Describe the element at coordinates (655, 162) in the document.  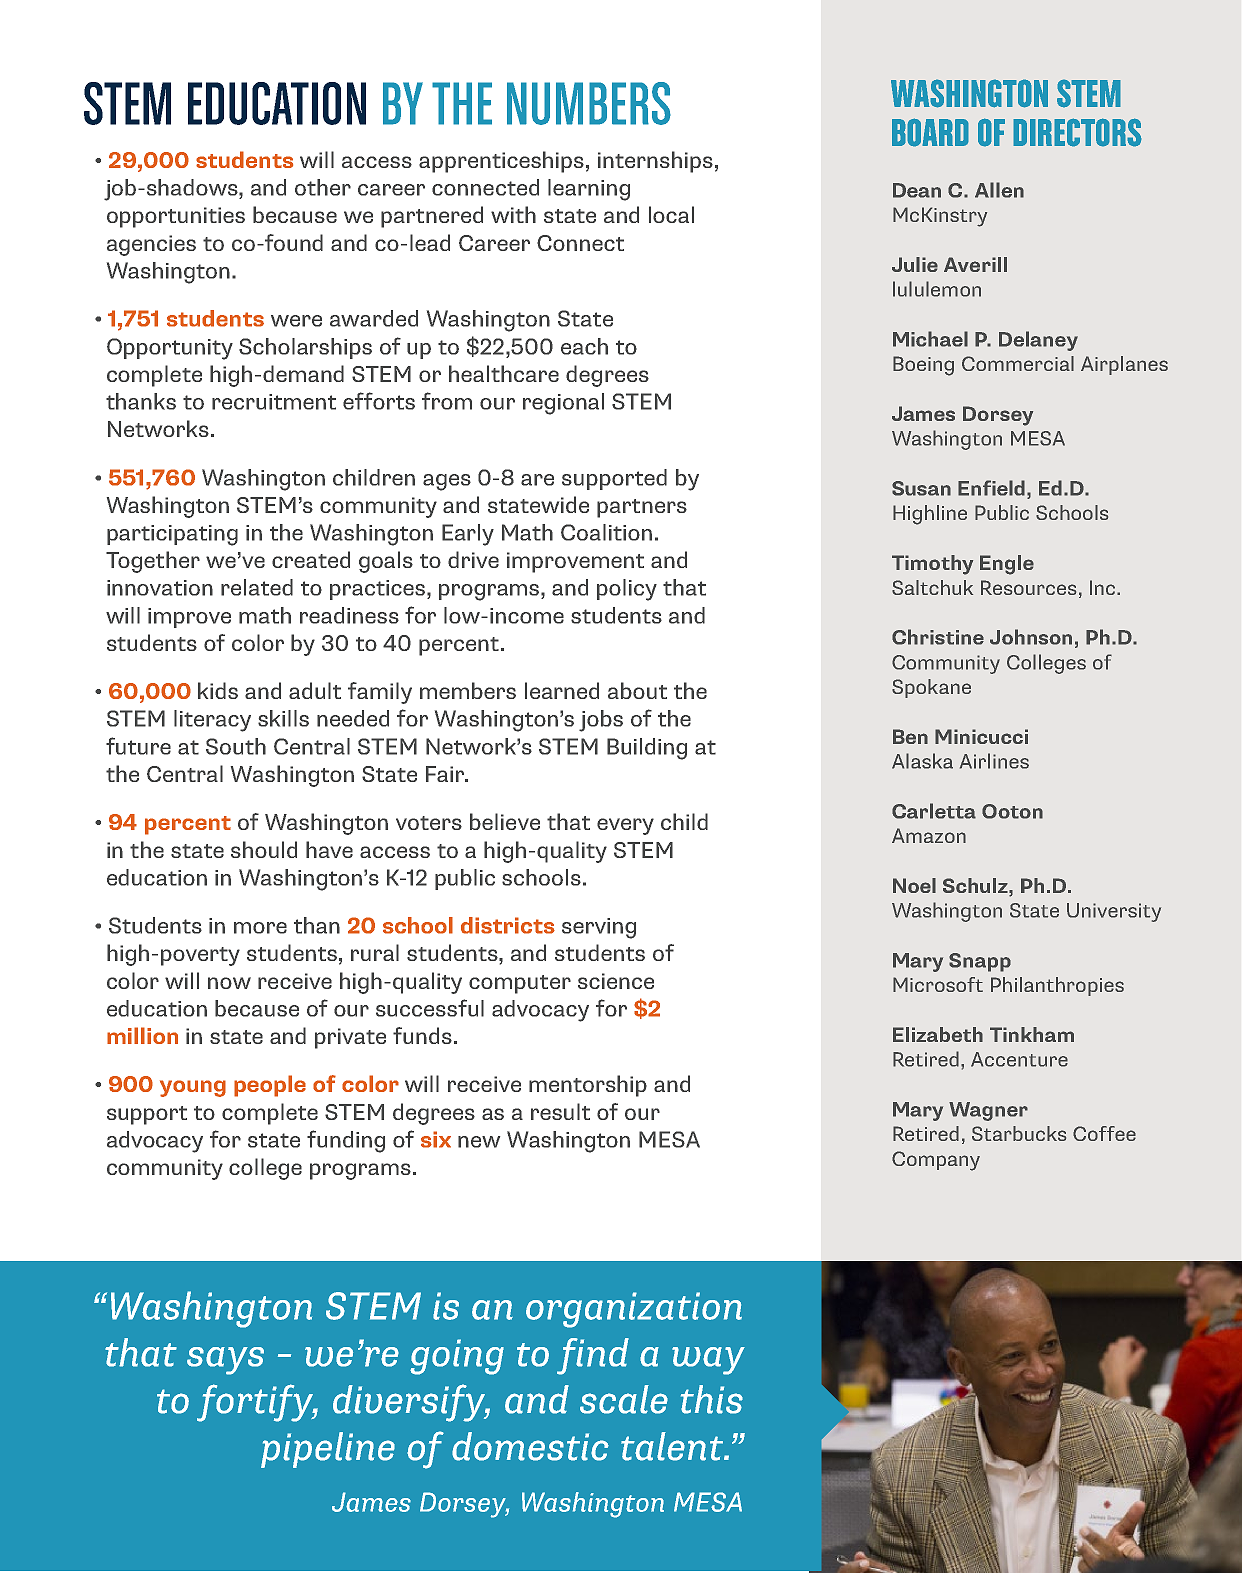
I see `internships` at that location.
